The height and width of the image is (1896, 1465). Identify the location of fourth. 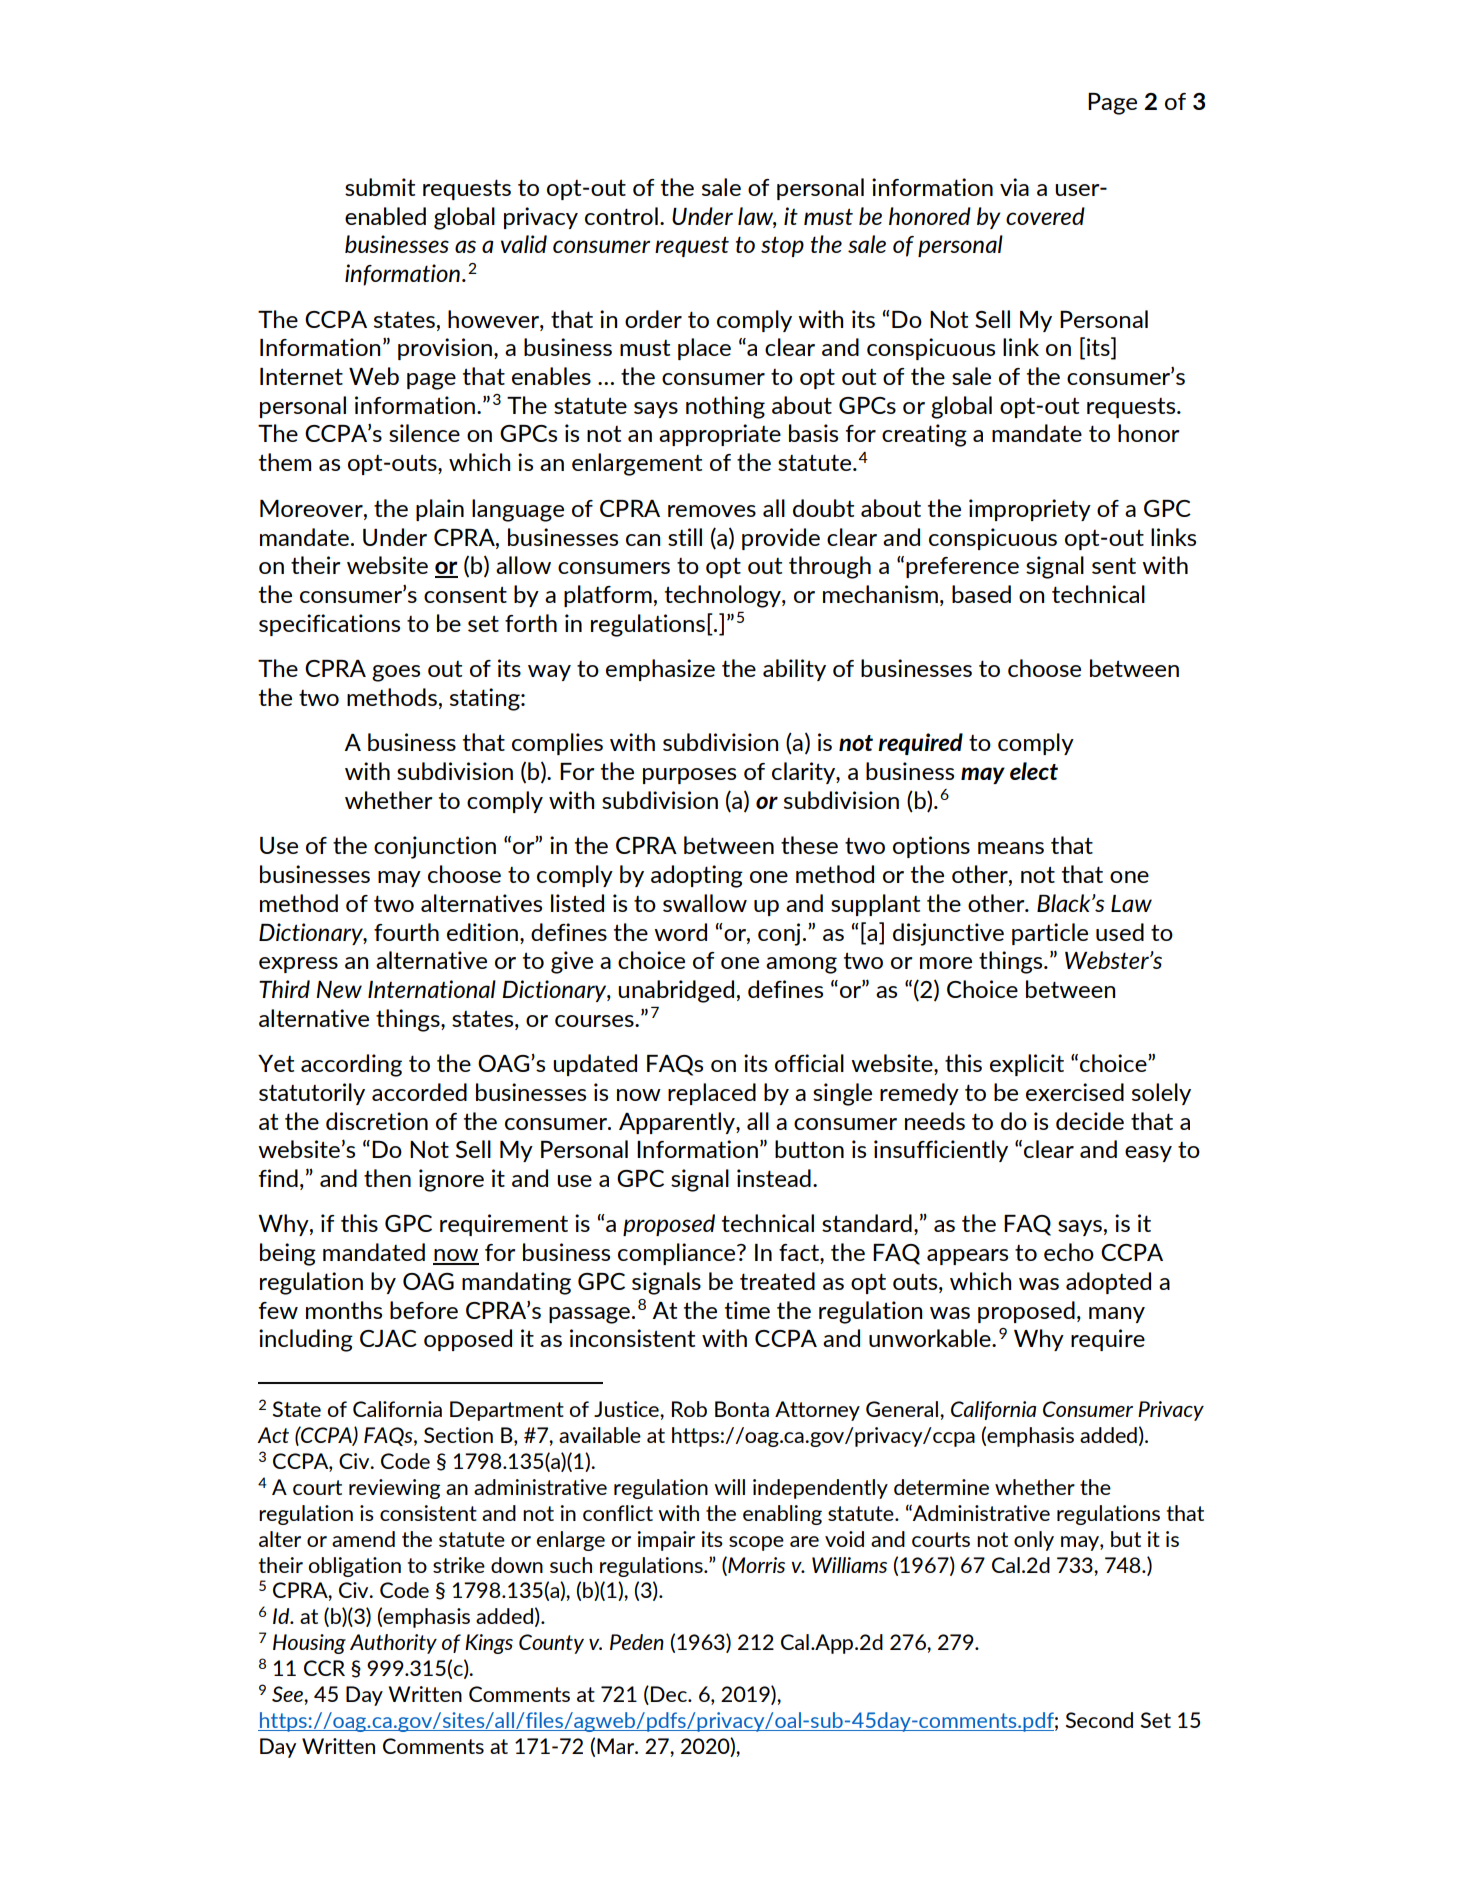
(406, 932).
